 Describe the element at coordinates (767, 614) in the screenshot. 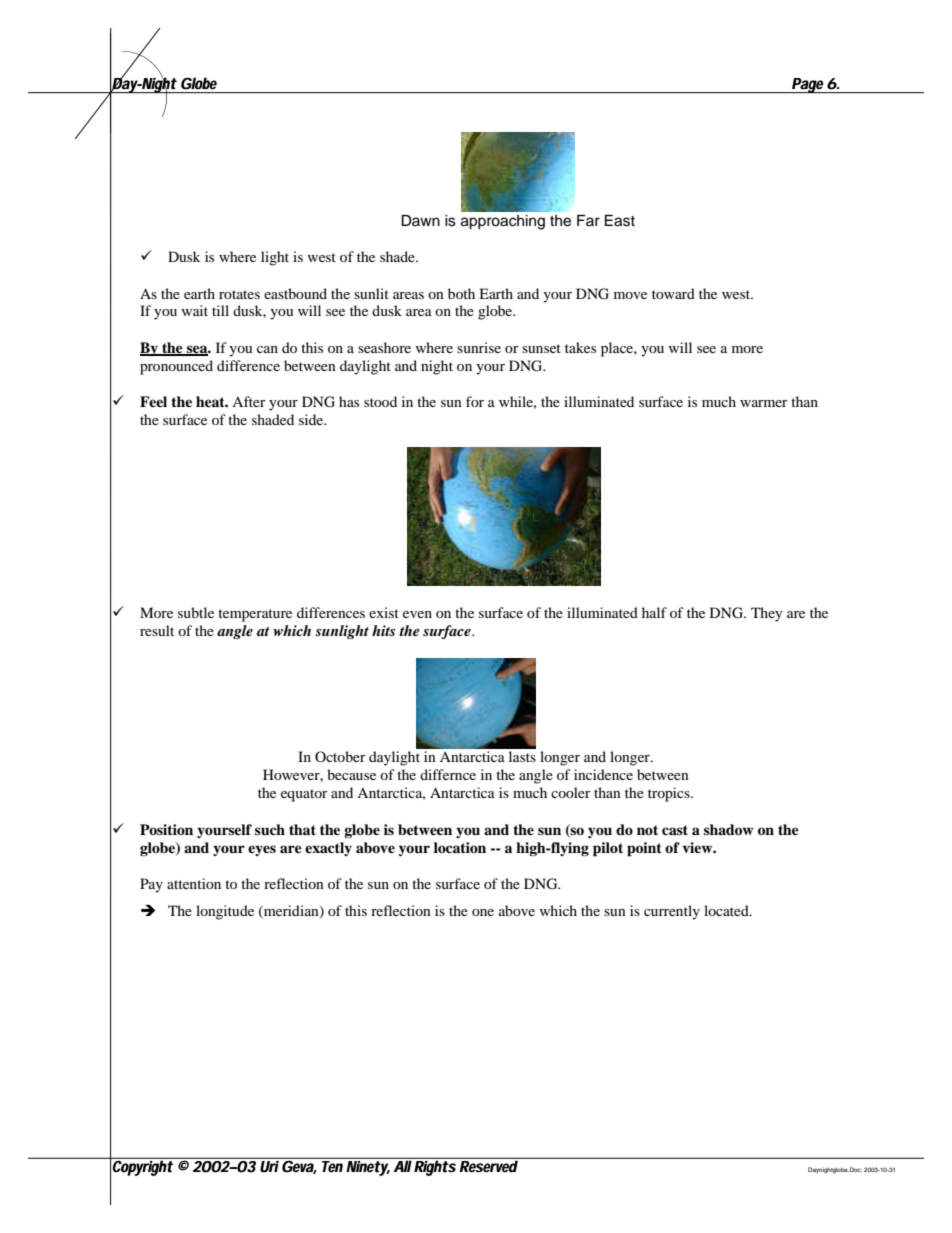

I see `They` at that location.
